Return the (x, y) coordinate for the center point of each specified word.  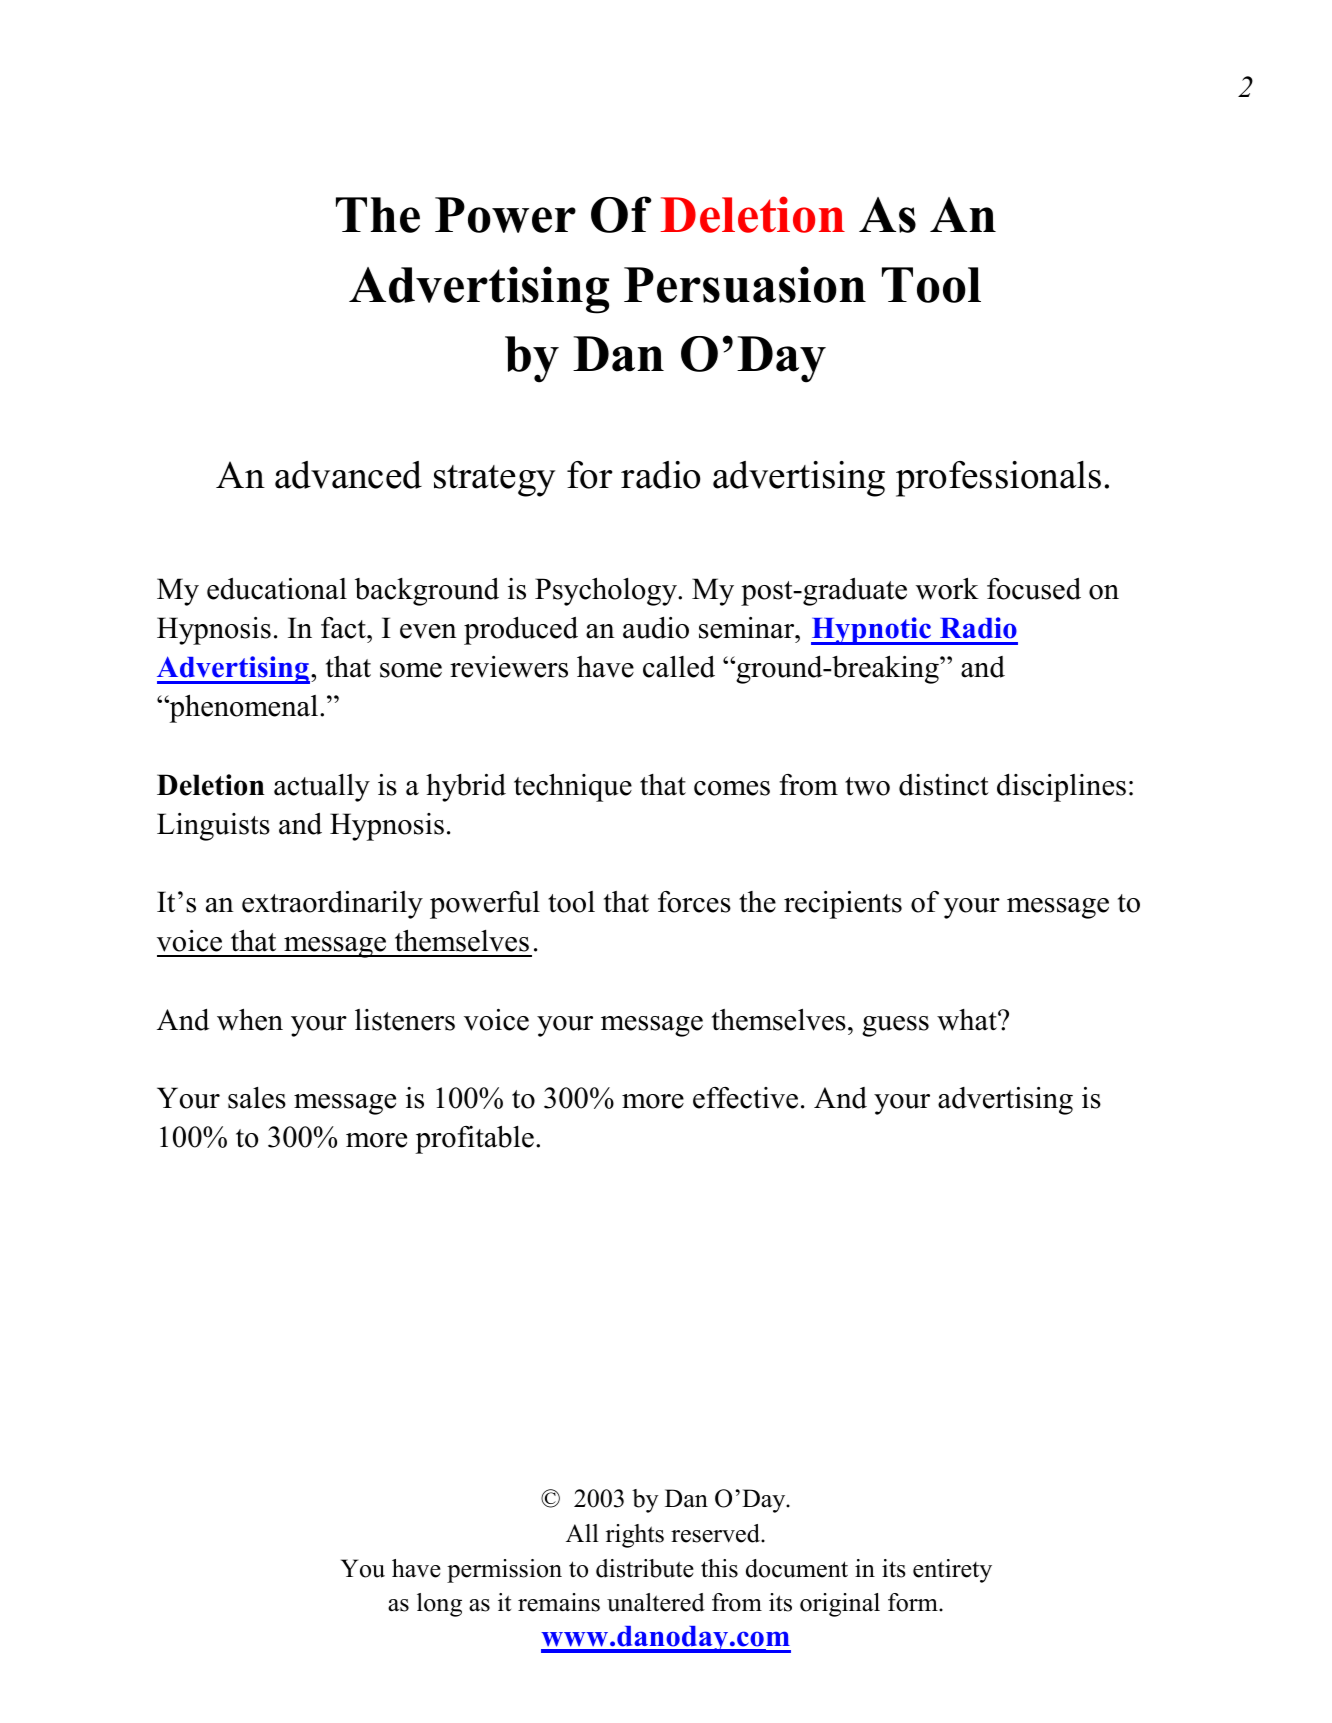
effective (745, 1098)
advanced (348, 475)
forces (694, 902)
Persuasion (745, 284)
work (947, 588)
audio (656, 628)
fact (344, 628)
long (439, 1605)
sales (257, 1098)
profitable (475, 1139)
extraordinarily (332, 905)
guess (895, 1026)
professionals (998, 479)
